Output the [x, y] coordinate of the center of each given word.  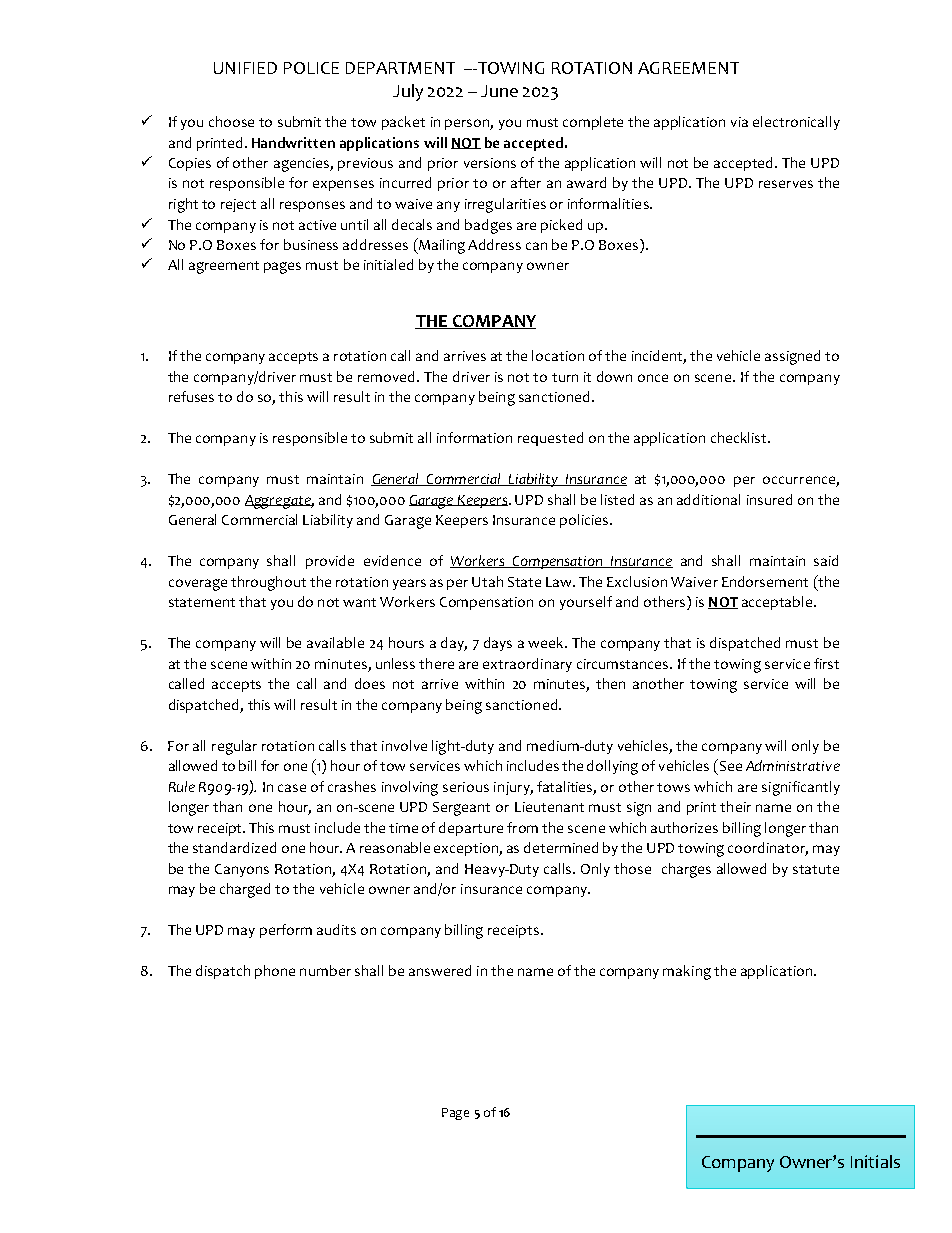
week [547, 642]
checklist [740, 437]
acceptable [778, 603]
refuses [191, 396]
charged [245, 890]
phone [275, 972]
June [499, 91]
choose [231, 121]
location [558, 355]
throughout [268, 583]
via [739, 122]
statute [816, 869]
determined [561, 847]
